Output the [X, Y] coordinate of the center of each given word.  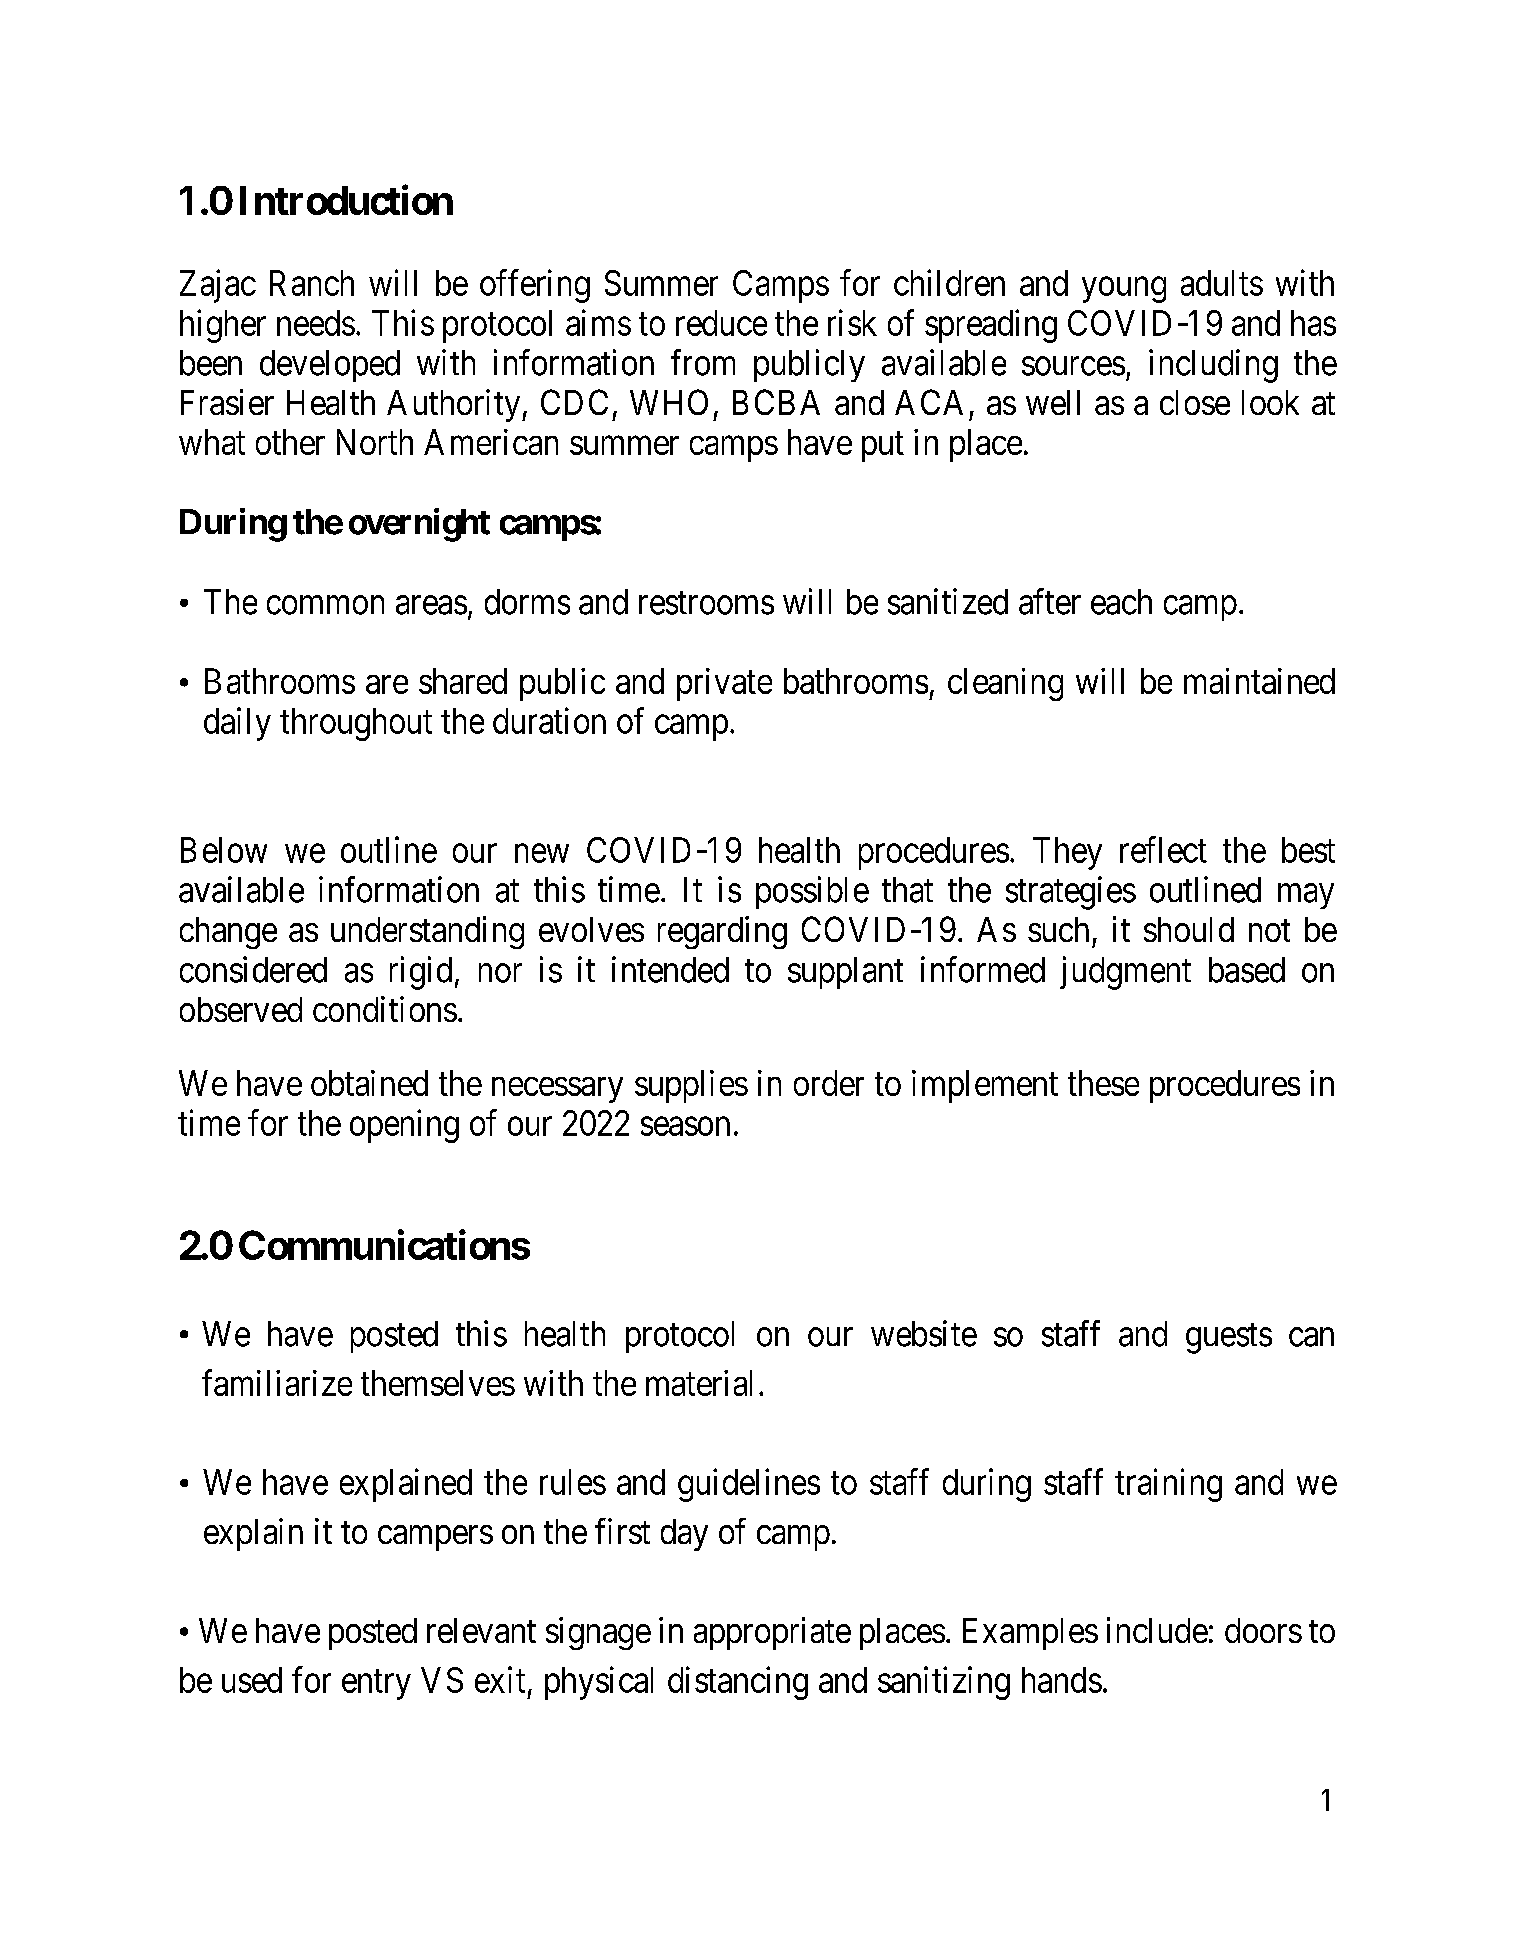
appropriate [772, 1633]
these [1103, 1083]
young [1124, 290]
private [724, 684]
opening [404, 1126]
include [1157, 1630]
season [685, 1126]
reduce [721, 323]
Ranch [312, 283]
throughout [356, 724]
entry [376, 1685]
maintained [1259, 681]
